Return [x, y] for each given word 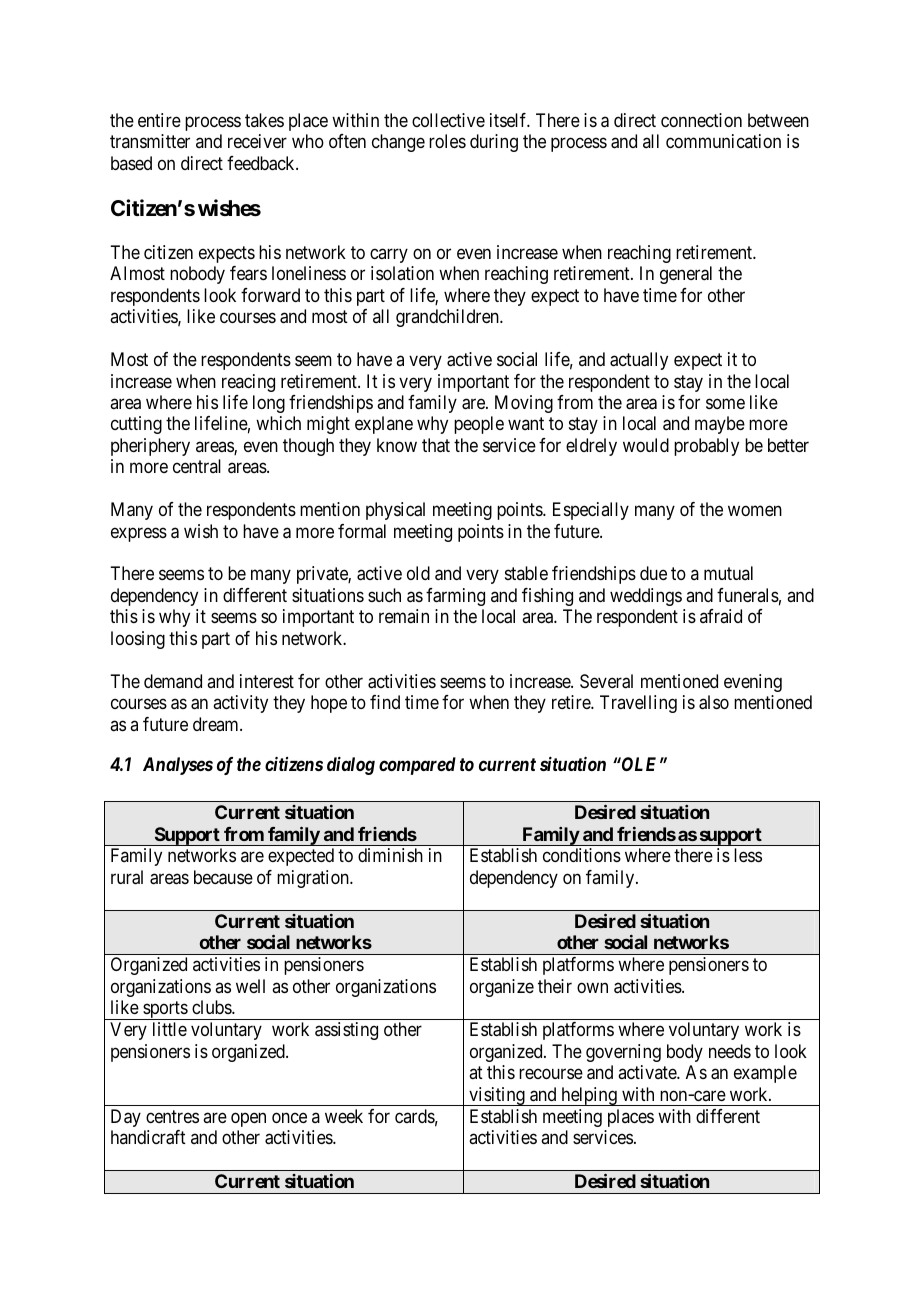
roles [447, 141]
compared [417, 766]
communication [723, 141]
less [748, 855]
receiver [257, 141]
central [197, 466]
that [436, 445]
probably [706, 447]
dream [217, 724]
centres [172, 1116]
